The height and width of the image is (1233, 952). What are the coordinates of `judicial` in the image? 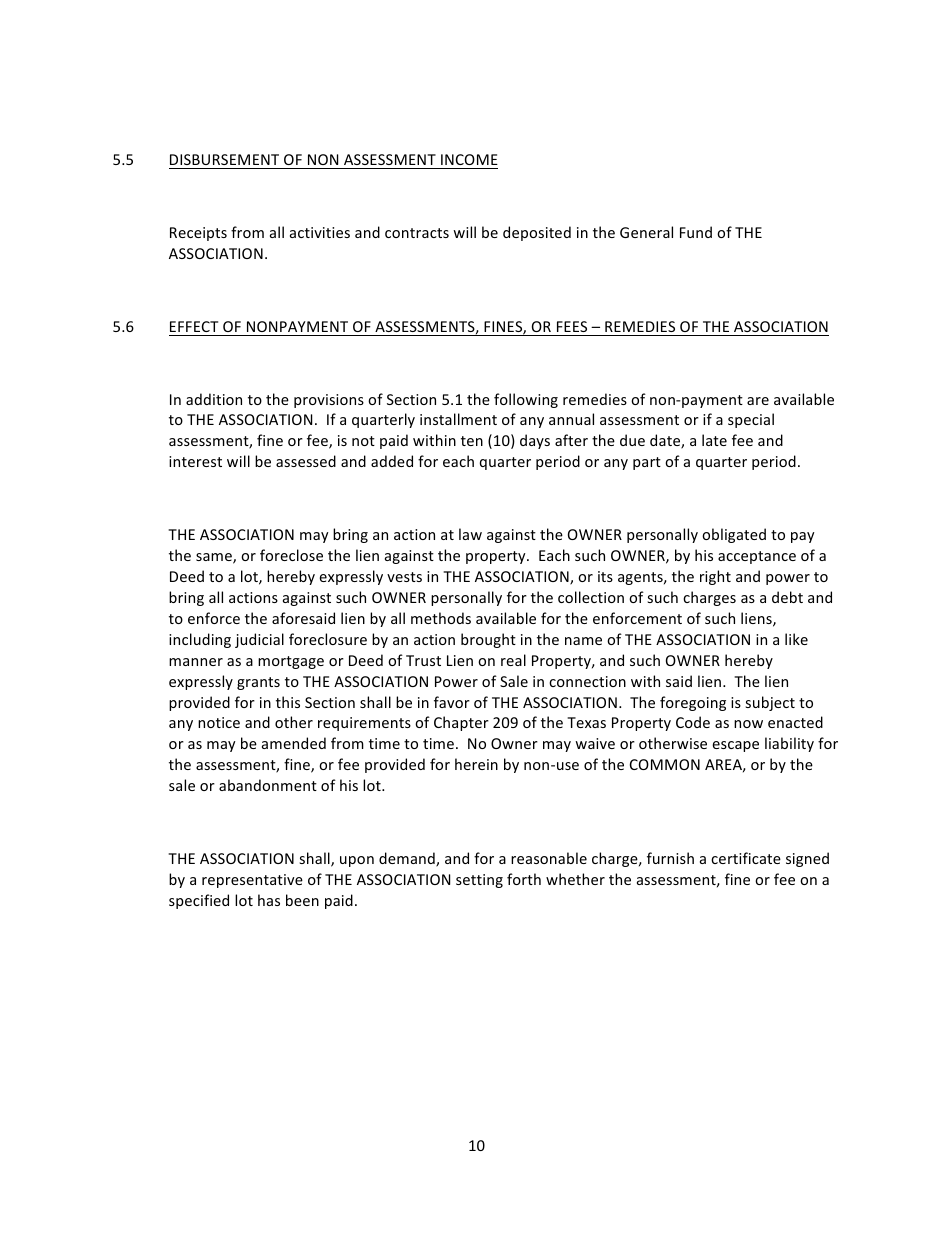 It's located at (259, 640).
